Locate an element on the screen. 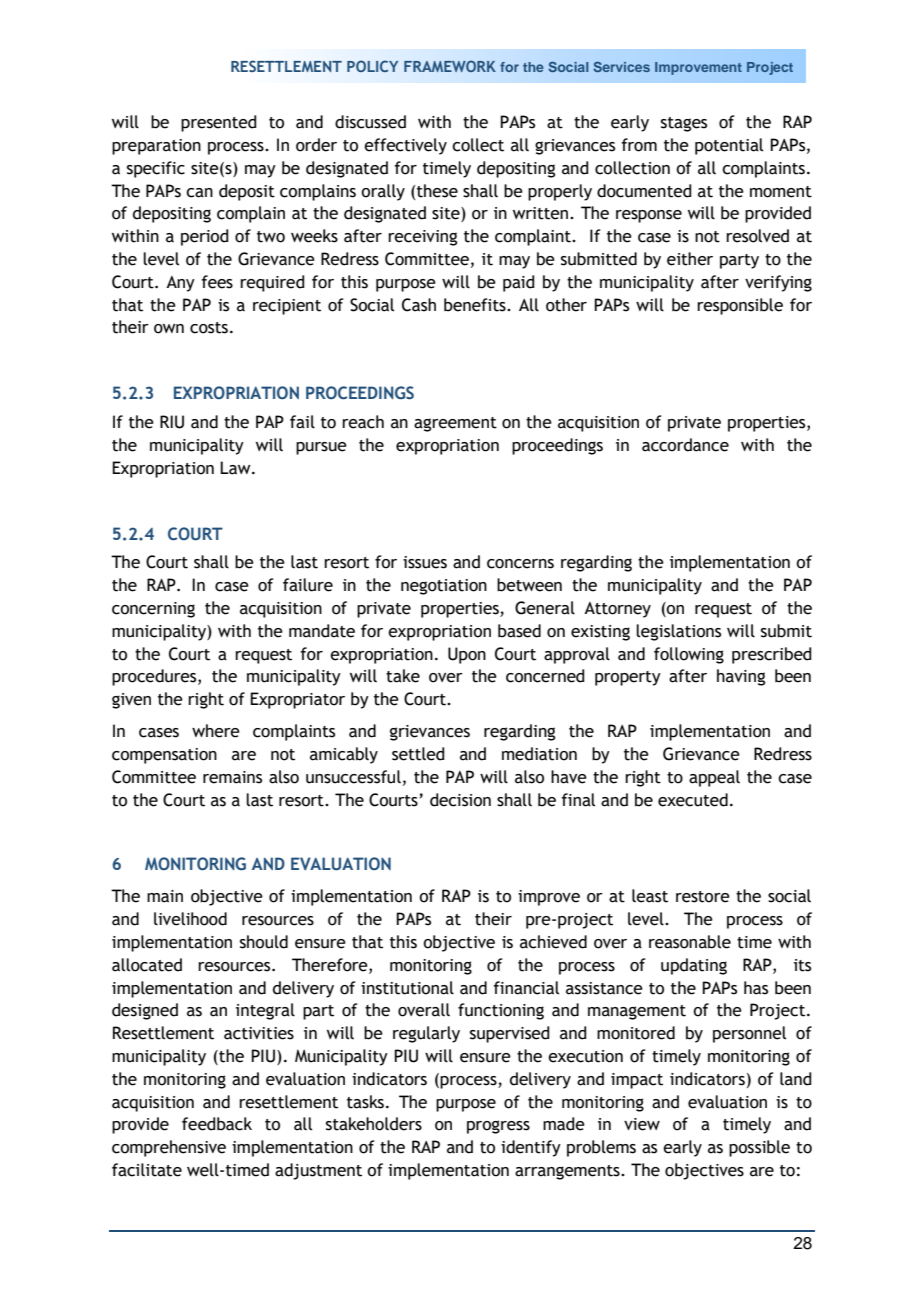 The image size is (924, 1308). responsible is located at coordinates (740, 306).
